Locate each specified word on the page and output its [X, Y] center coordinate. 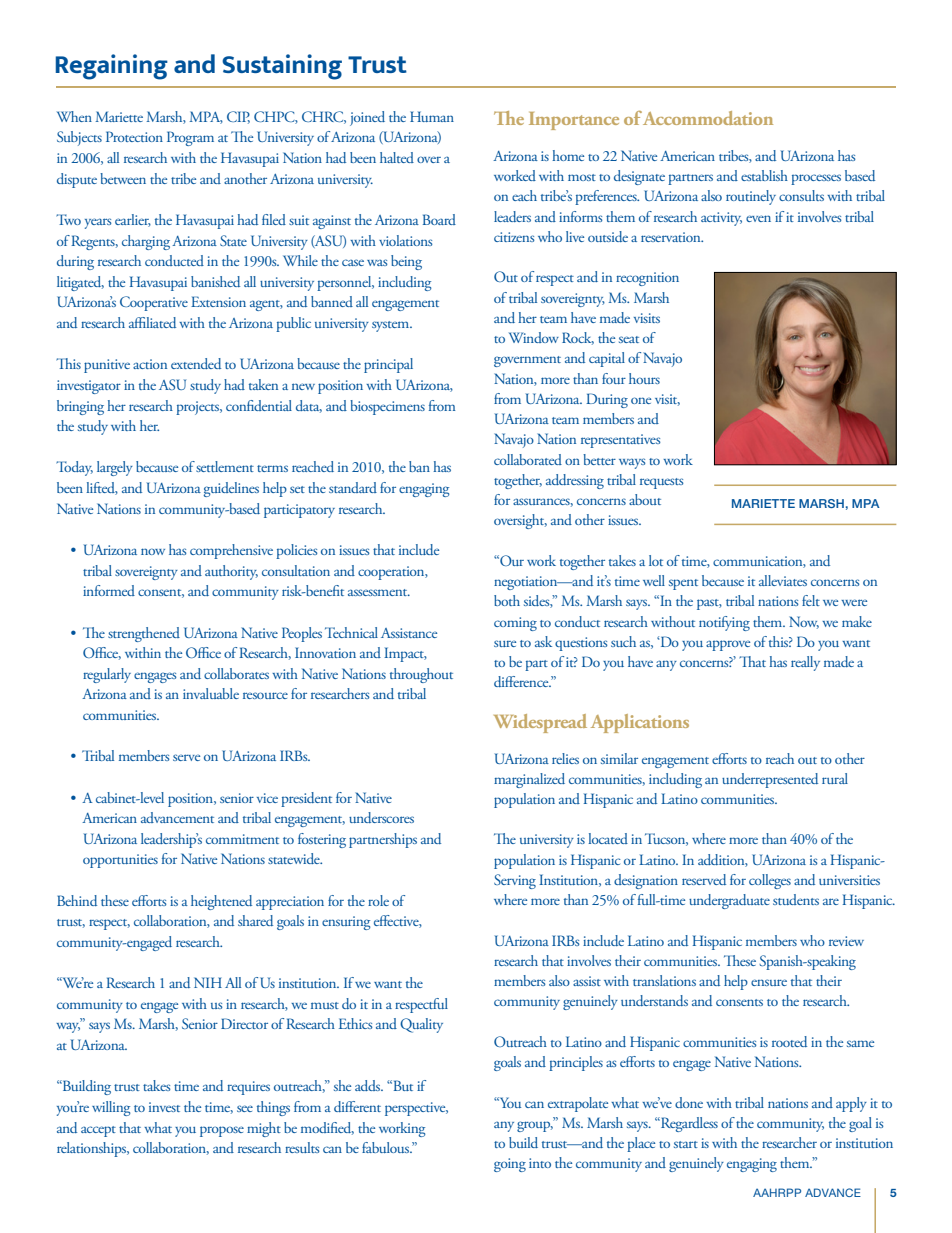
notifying [724, 623]
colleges [770, 881]
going [510, 1165]
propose [222, 1131]
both [507, 600]
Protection [134, 136]
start [686, 1144]
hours [644, 378]
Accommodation [708, 118]
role [378, 900]
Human [432, 116]
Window [534, 337]
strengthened [144, 634]
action [150, 364]
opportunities [120, 861]
